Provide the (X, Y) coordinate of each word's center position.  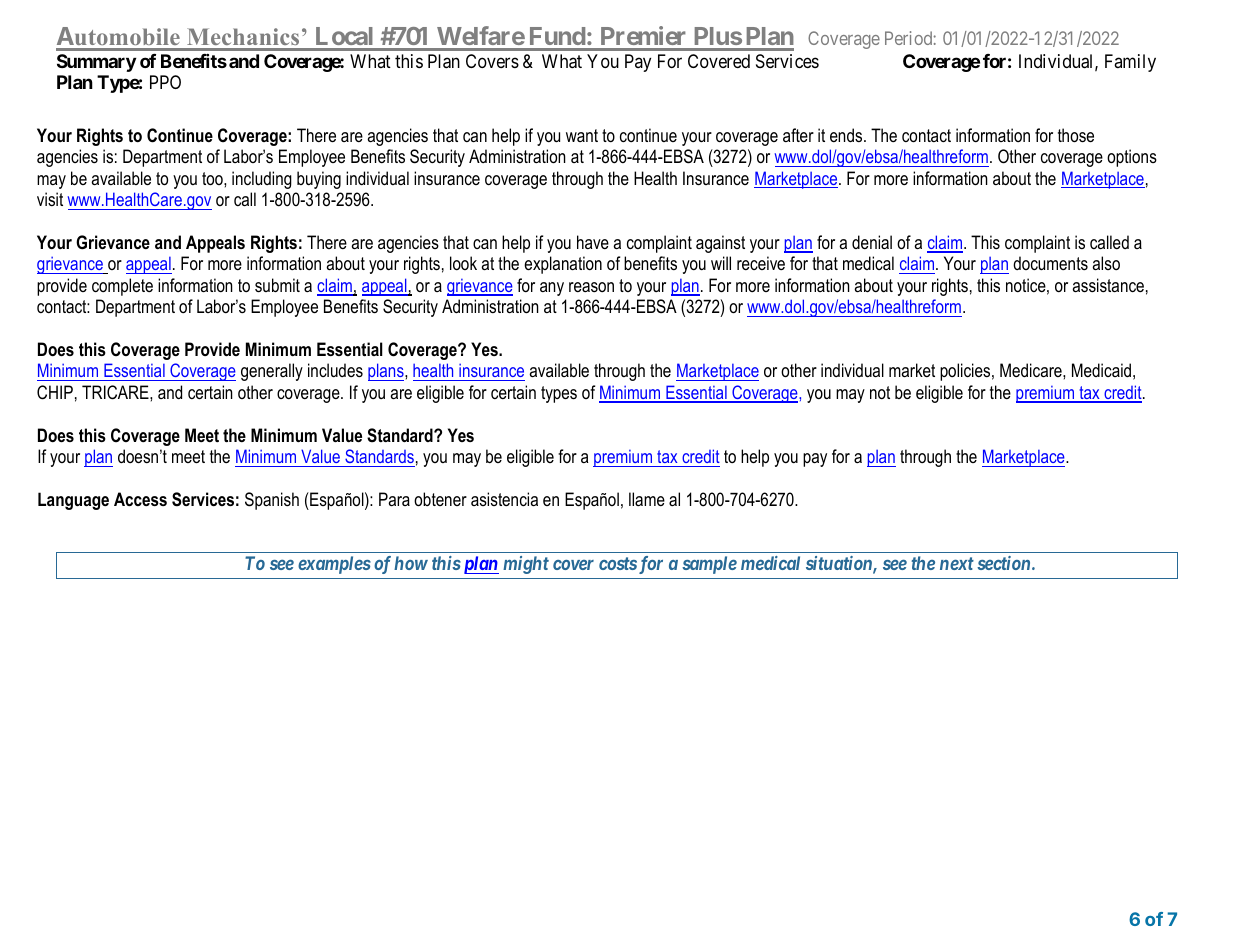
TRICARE (116, 392)
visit (50, 199)
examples (334, 565)
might (526, 565)
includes (335, 370)
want (582, 135)
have (593, 242)
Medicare (1032, 370)
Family (1130, 63)
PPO (165, 82)
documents (1050, 263)
